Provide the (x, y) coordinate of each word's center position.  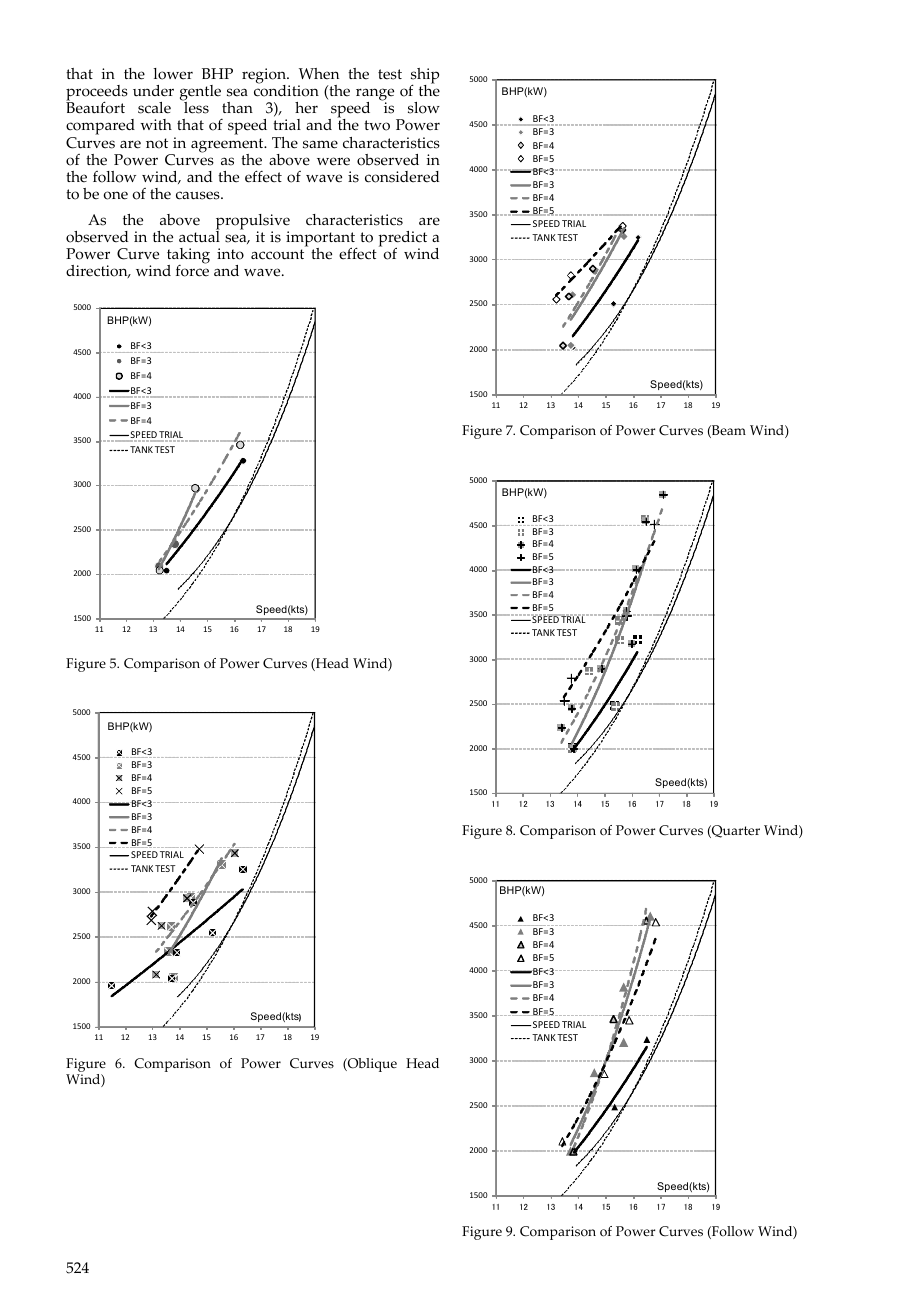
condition (286, 90)
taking (188, 257)
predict (402, 240)
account (277, 254)
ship (424, 77)
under (153, 91)
